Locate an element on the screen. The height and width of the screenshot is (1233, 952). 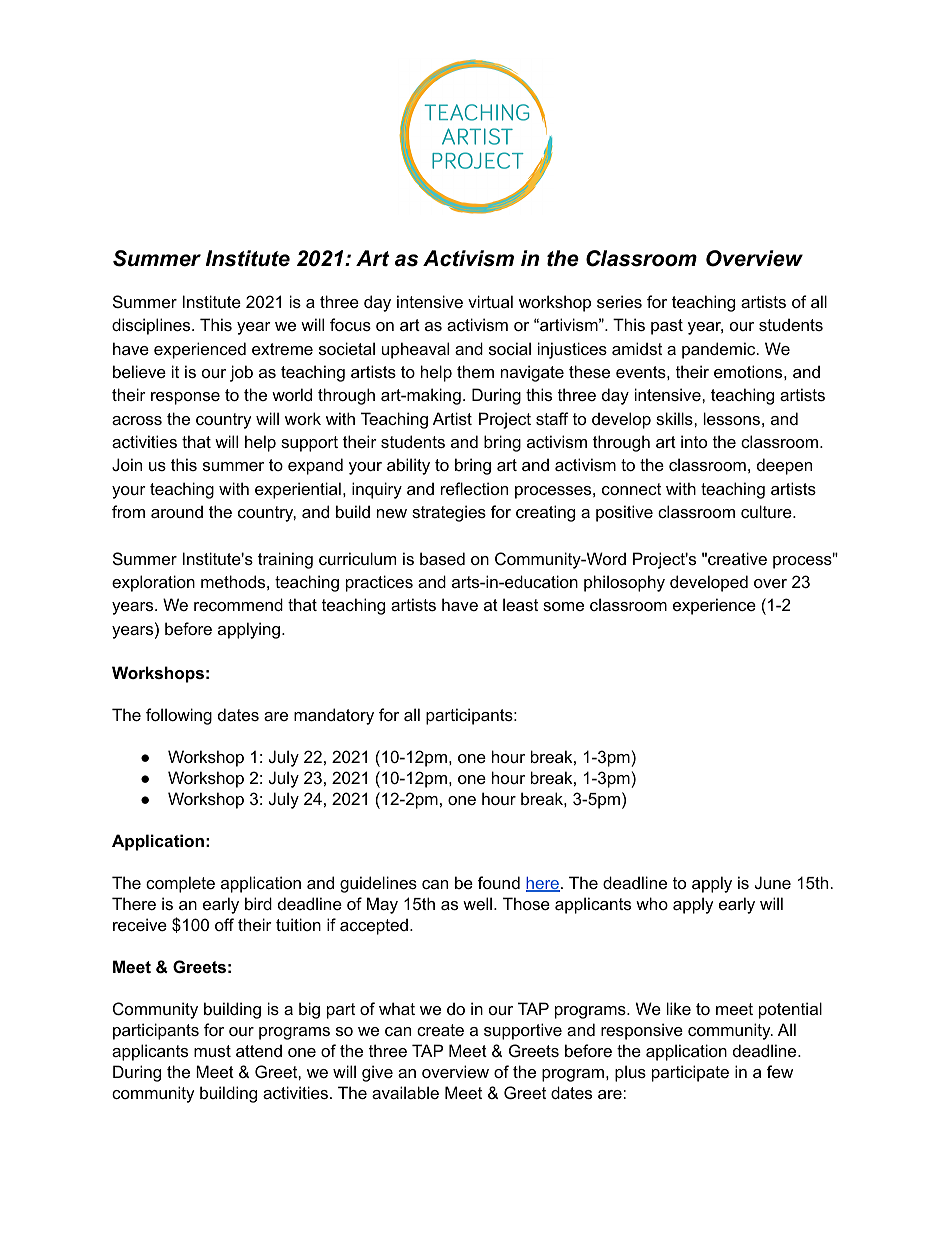
disciplines is located at coordinates (152, 326).
